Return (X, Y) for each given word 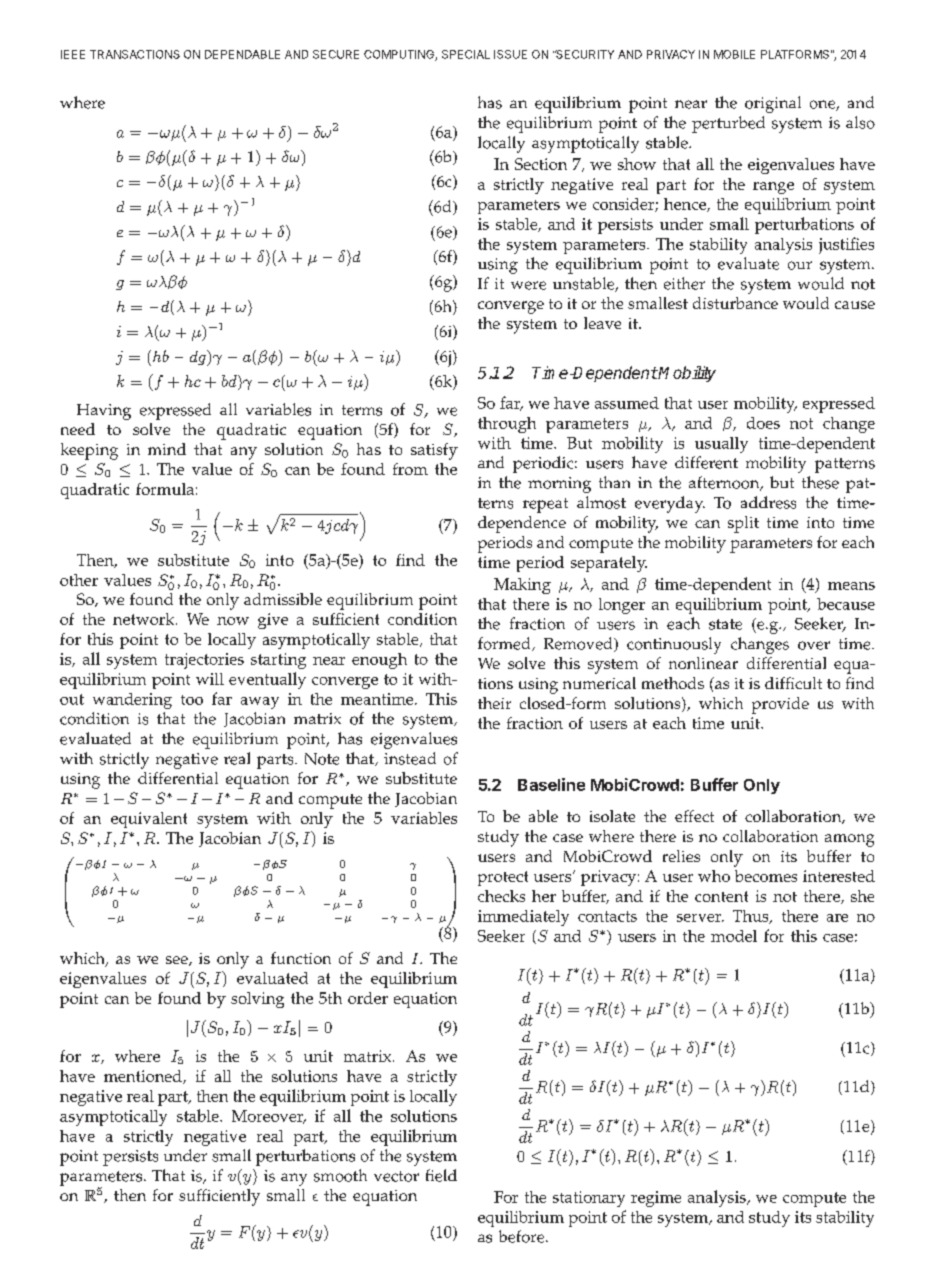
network (145, 619)
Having (104, 412)
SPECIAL (466, 54)
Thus (752, 917)
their (494, 703)
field (441, 1175)
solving (257, 1000)
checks (501, 896)
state (725, 624)
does (763, 423)
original (773, 104)
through (507, 425)
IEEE (73, 54)
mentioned (144, 1077)
